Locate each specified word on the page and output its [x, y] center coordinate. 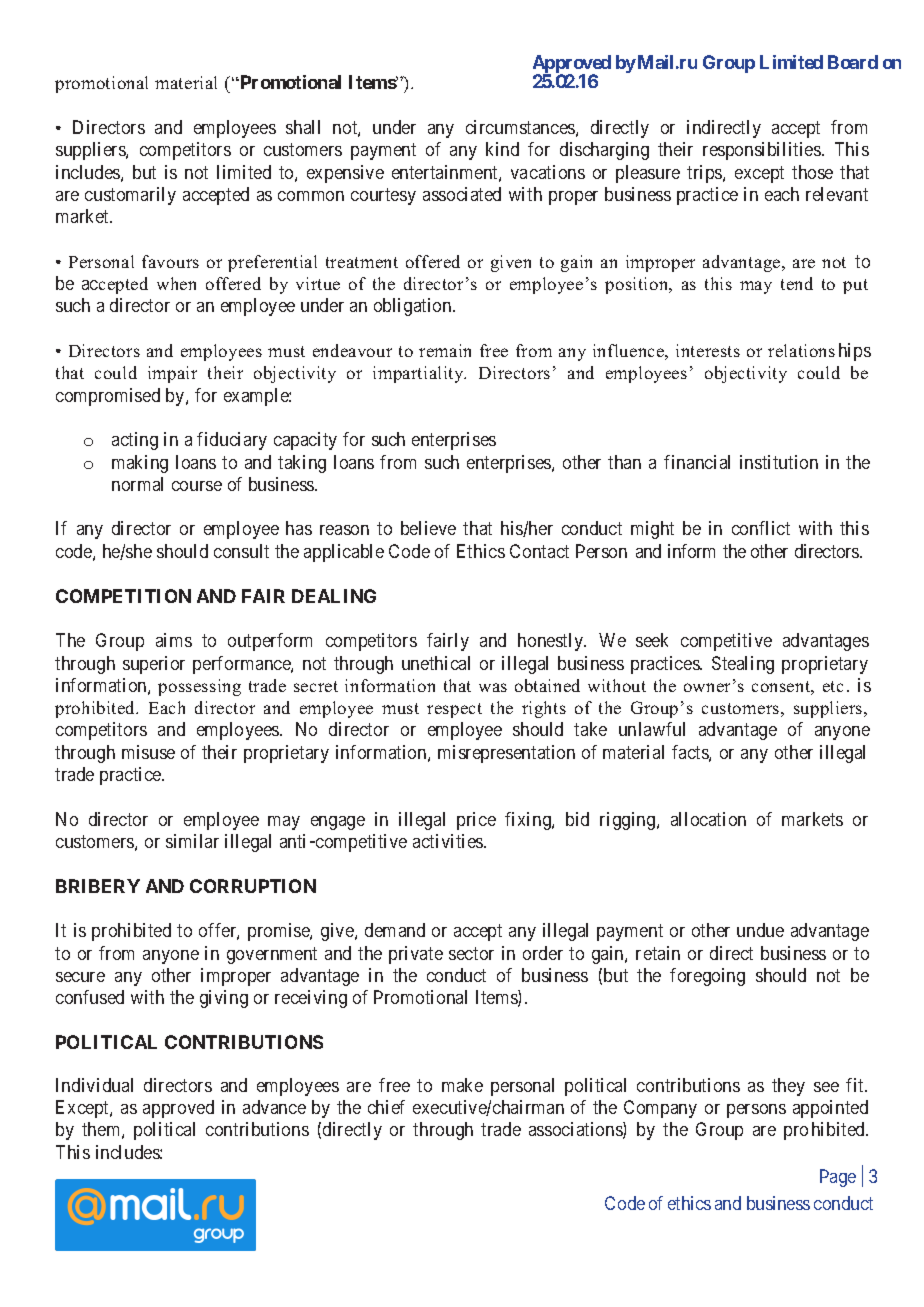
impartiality [419, 374]
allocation [708, 819]
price [476, 821]
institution [779, 462]
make [462, 1085]
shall [303, 127]
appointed [830, 1109]
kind [502, 149]
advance [274, 1107]
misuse [148, 752]
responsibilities [762, 151]
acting [135, 441]
